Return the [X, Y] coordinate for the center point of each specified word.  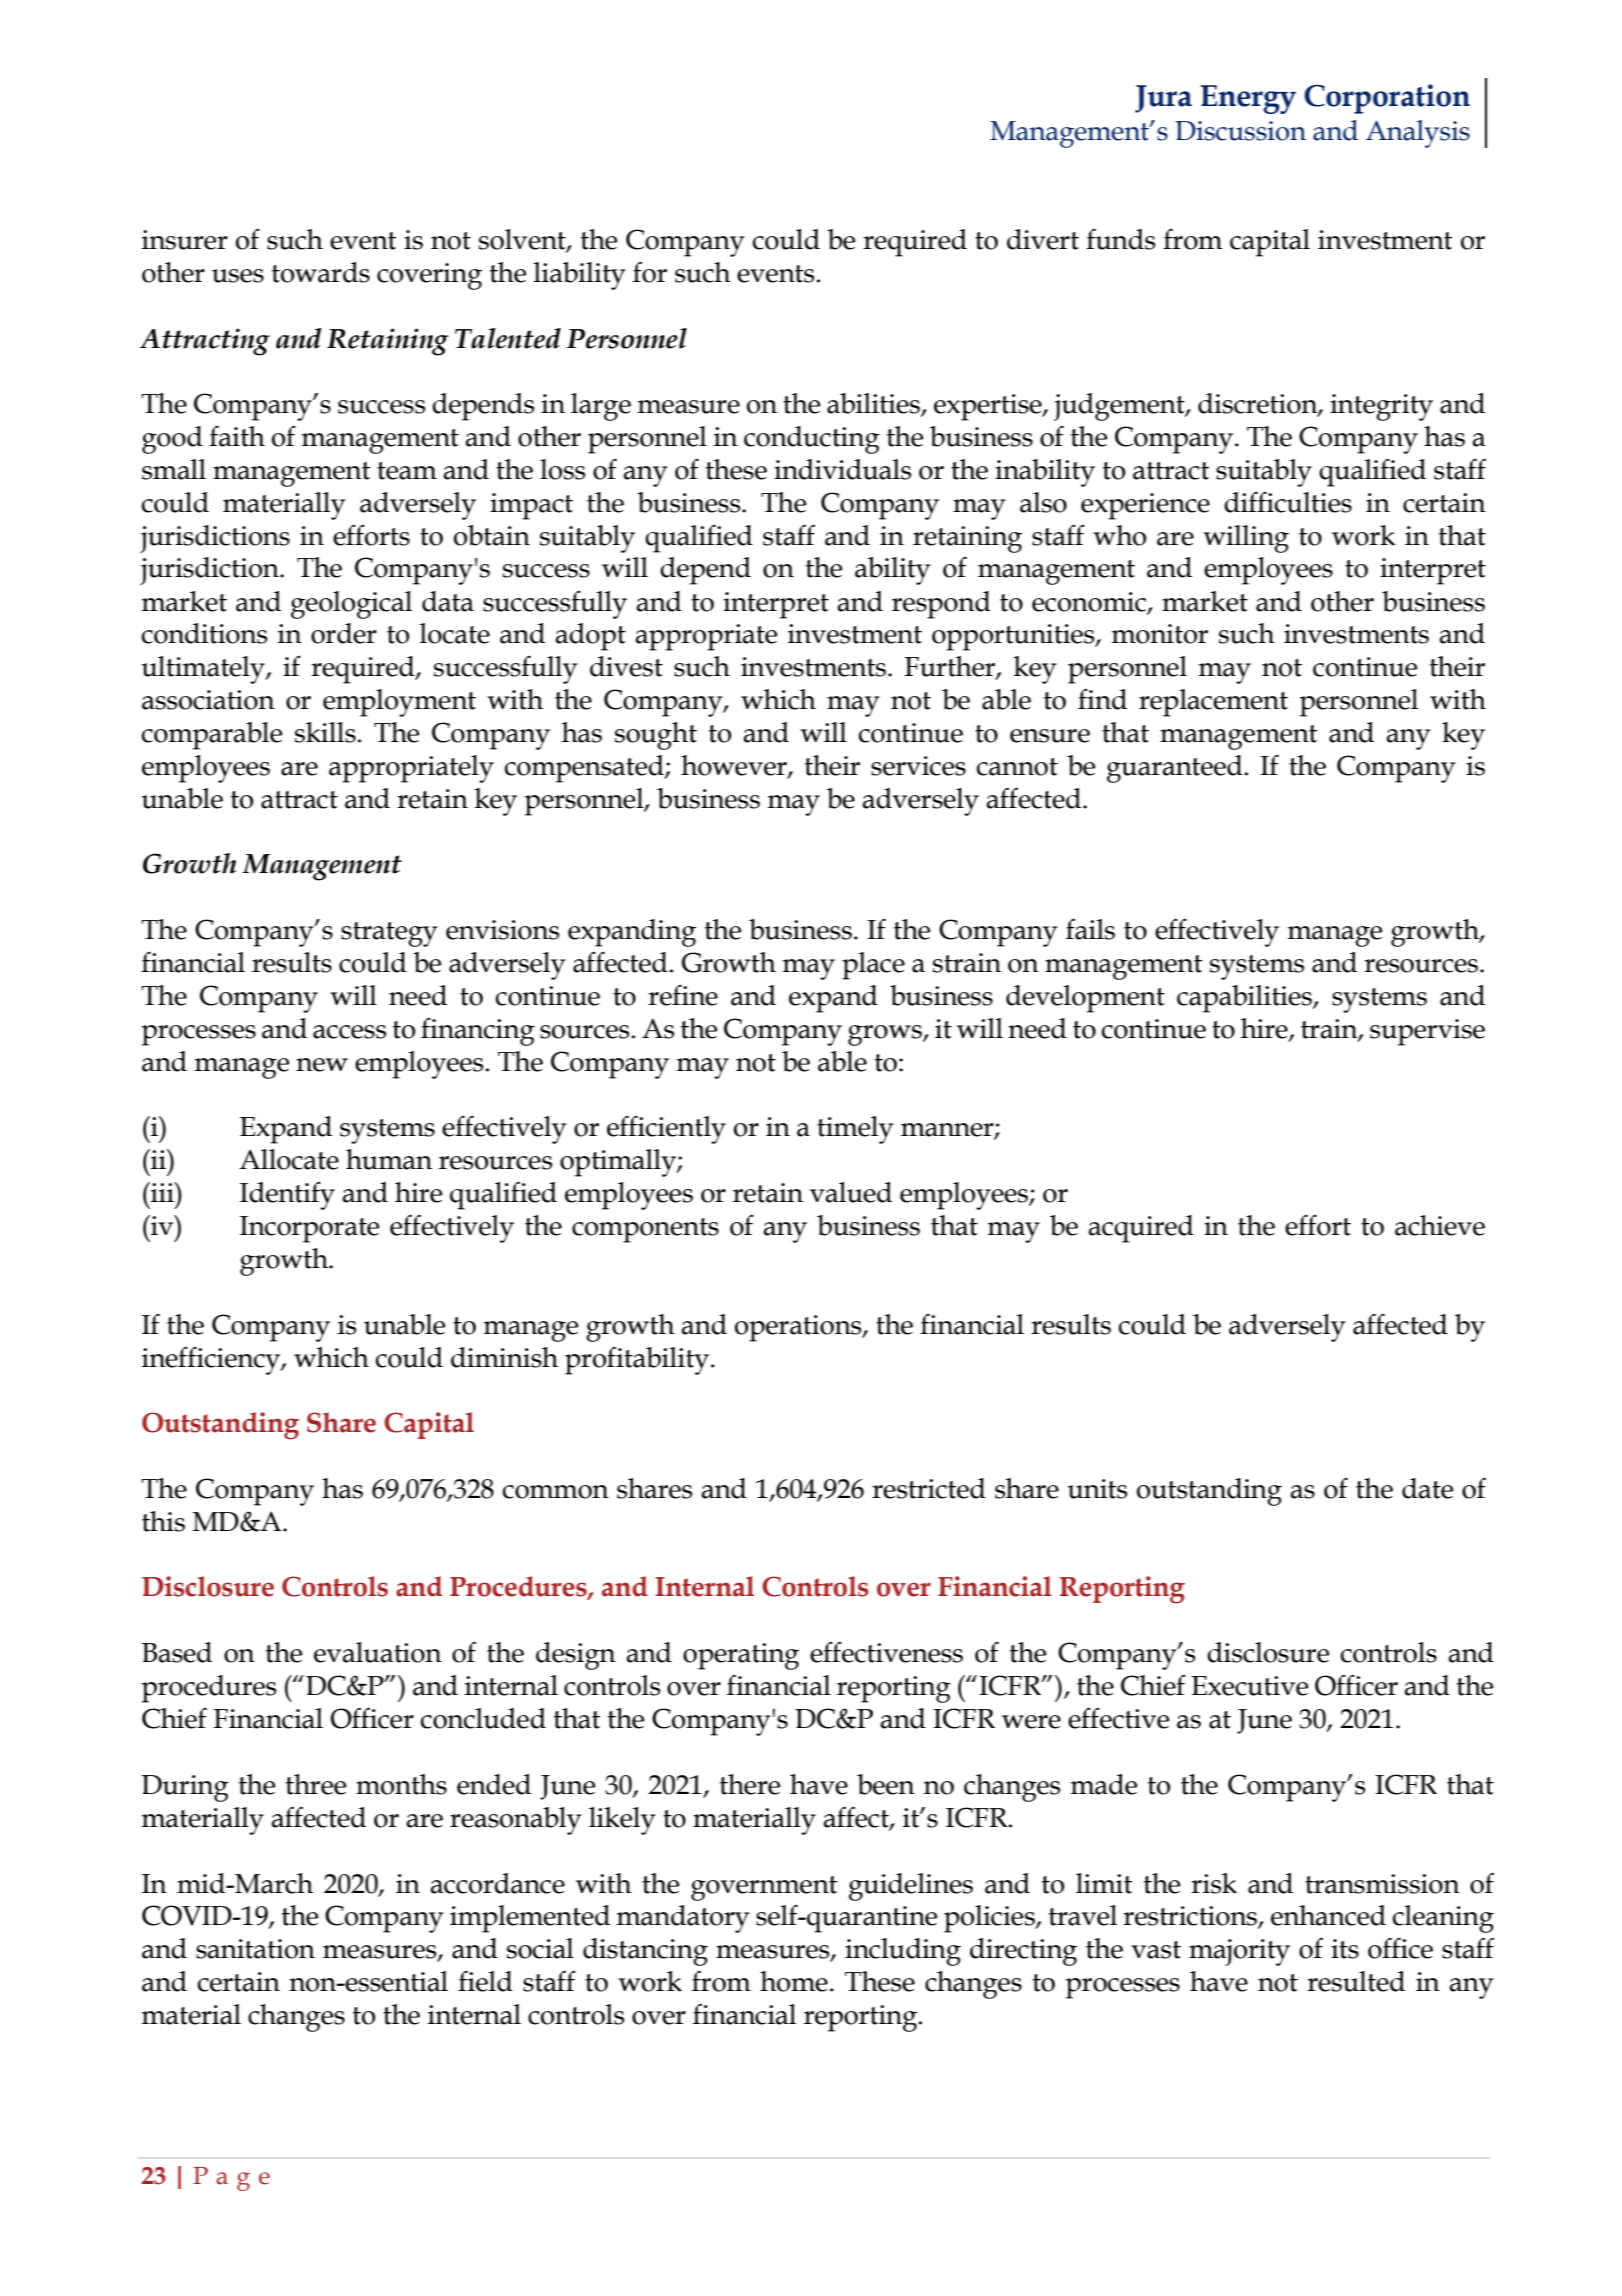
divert [1043, 239]
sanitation [255, 1949]
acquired [1141, 1229]
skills [325, 732]
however [735, 766]
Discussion [1240, 131]
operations [799, 1328]
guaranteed [1175, 769]
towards [321, 272]
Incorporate [309, 1229]
